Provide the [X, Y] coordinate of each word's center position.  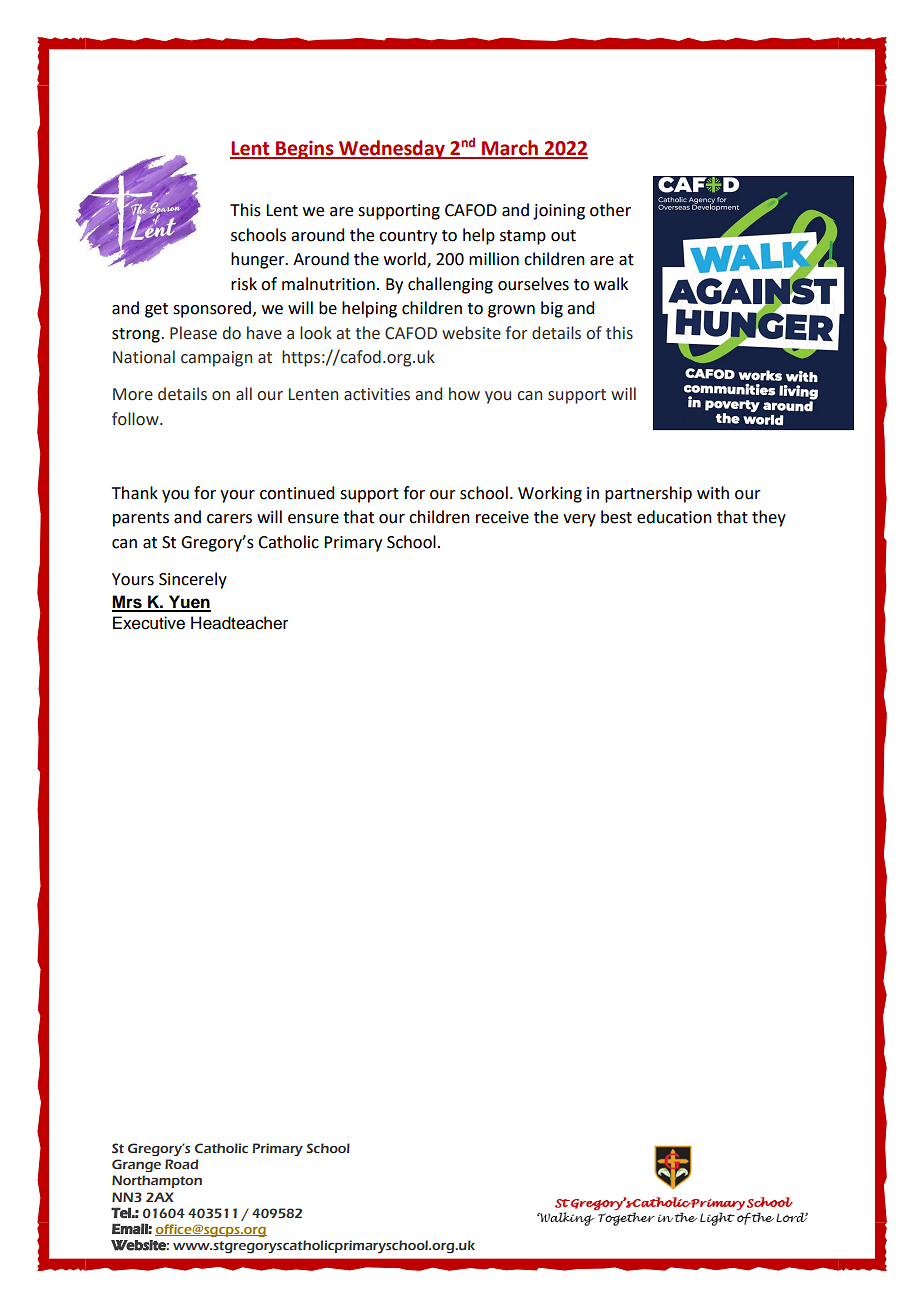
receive [502, 517]
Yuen [189, 603]
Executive [149, 623]
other [610, 210]
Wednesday [392, 149]
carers [229, 519]
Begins [305, 149]
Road [181, 1164]
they [769, 518]
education [674, 517]
